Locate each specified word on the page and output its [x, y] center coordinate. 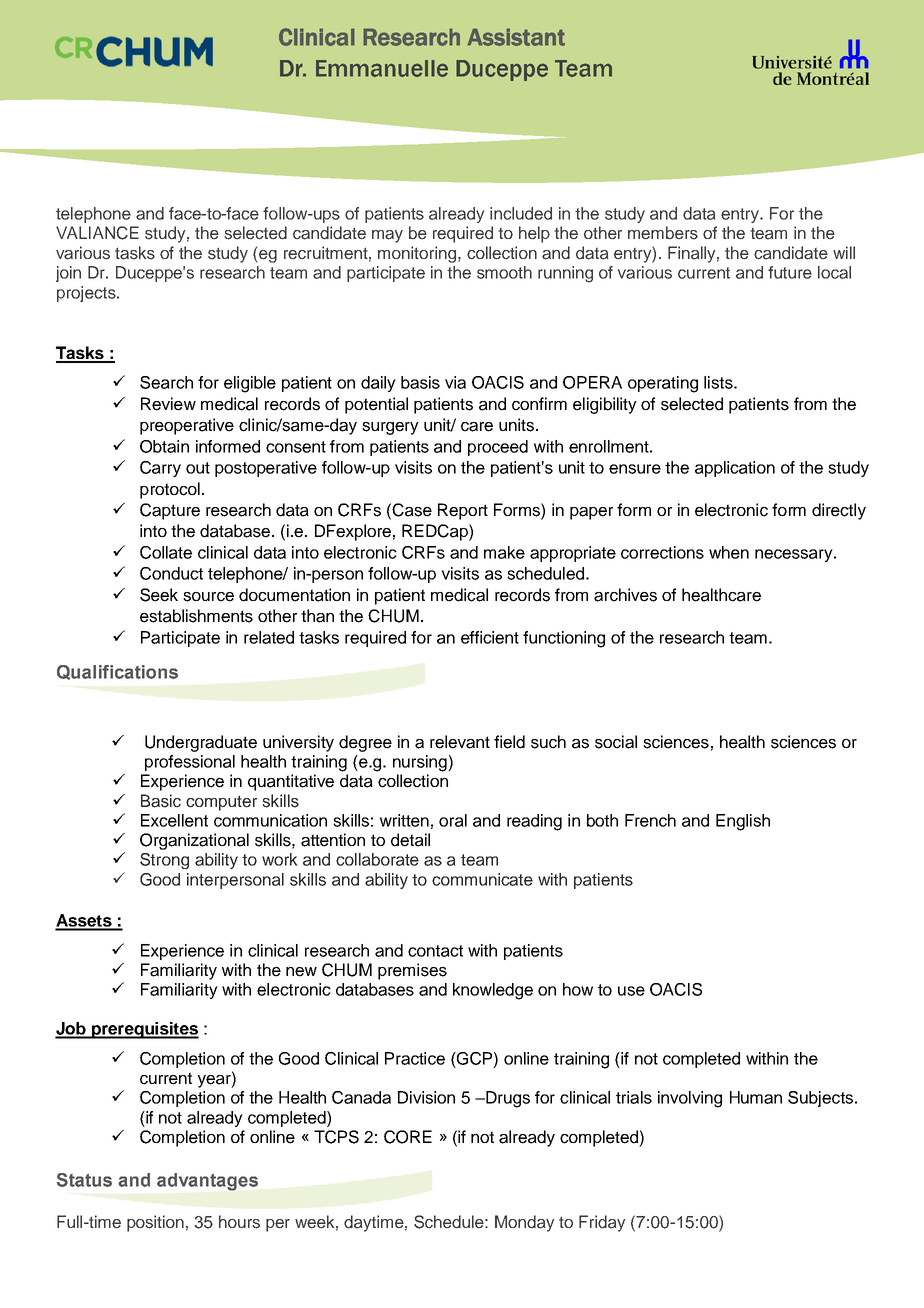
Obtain [164, 446]
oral [453, 820]
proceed [498, 448]
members [663, 233]
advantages [207, 1182]
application [735, 469]
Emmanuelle [382, 68]
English [743, 822]
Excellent [174, 820]
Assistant [516, 37]
